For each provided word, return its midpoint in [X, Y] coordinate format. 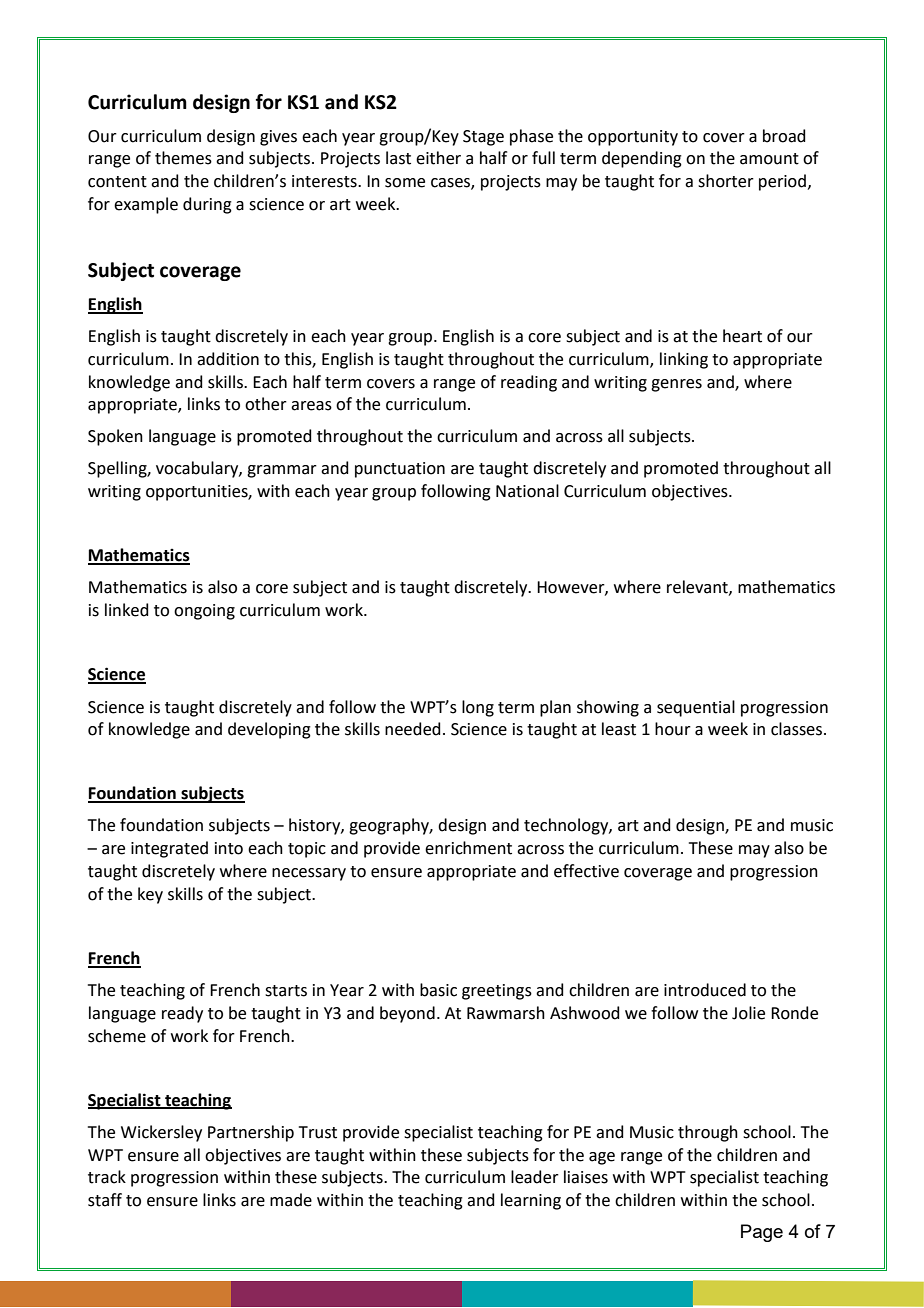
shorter [726, 181]
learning [531, 1201]
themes [183, 158]
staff [105, 1200]
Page [762, 1233]
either [438, 158]
